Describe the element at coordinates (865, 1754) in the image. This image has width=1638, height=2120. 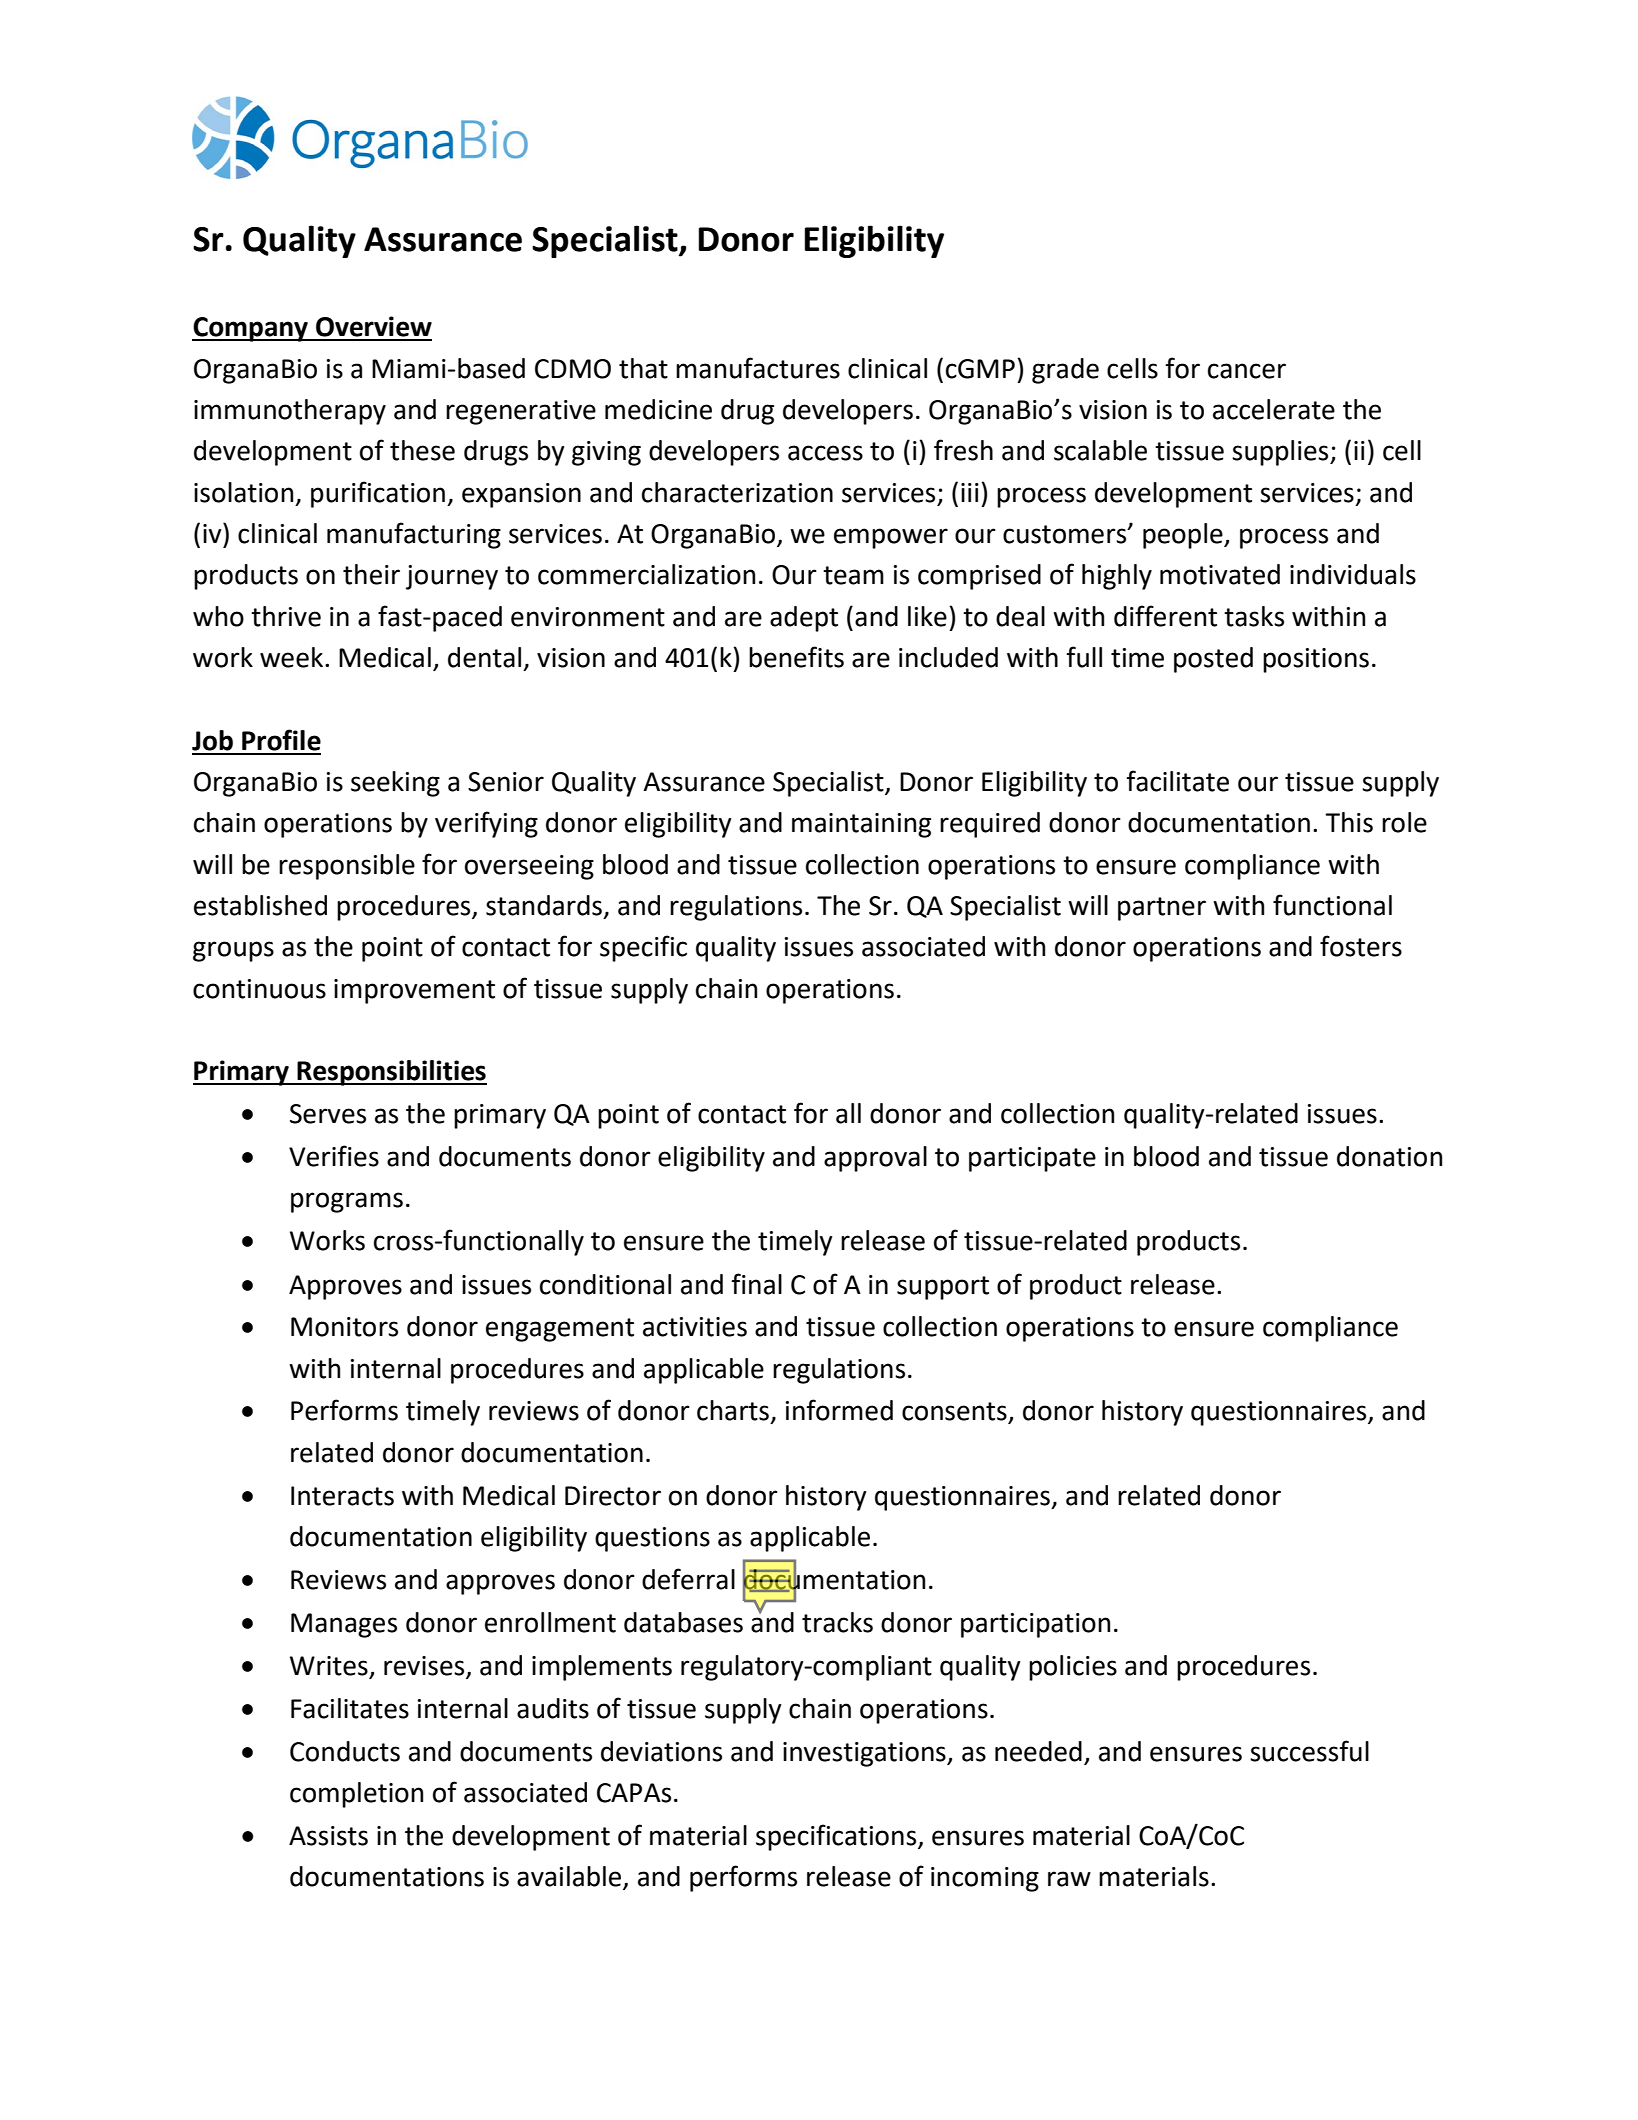
I see `investigations` at that location.
